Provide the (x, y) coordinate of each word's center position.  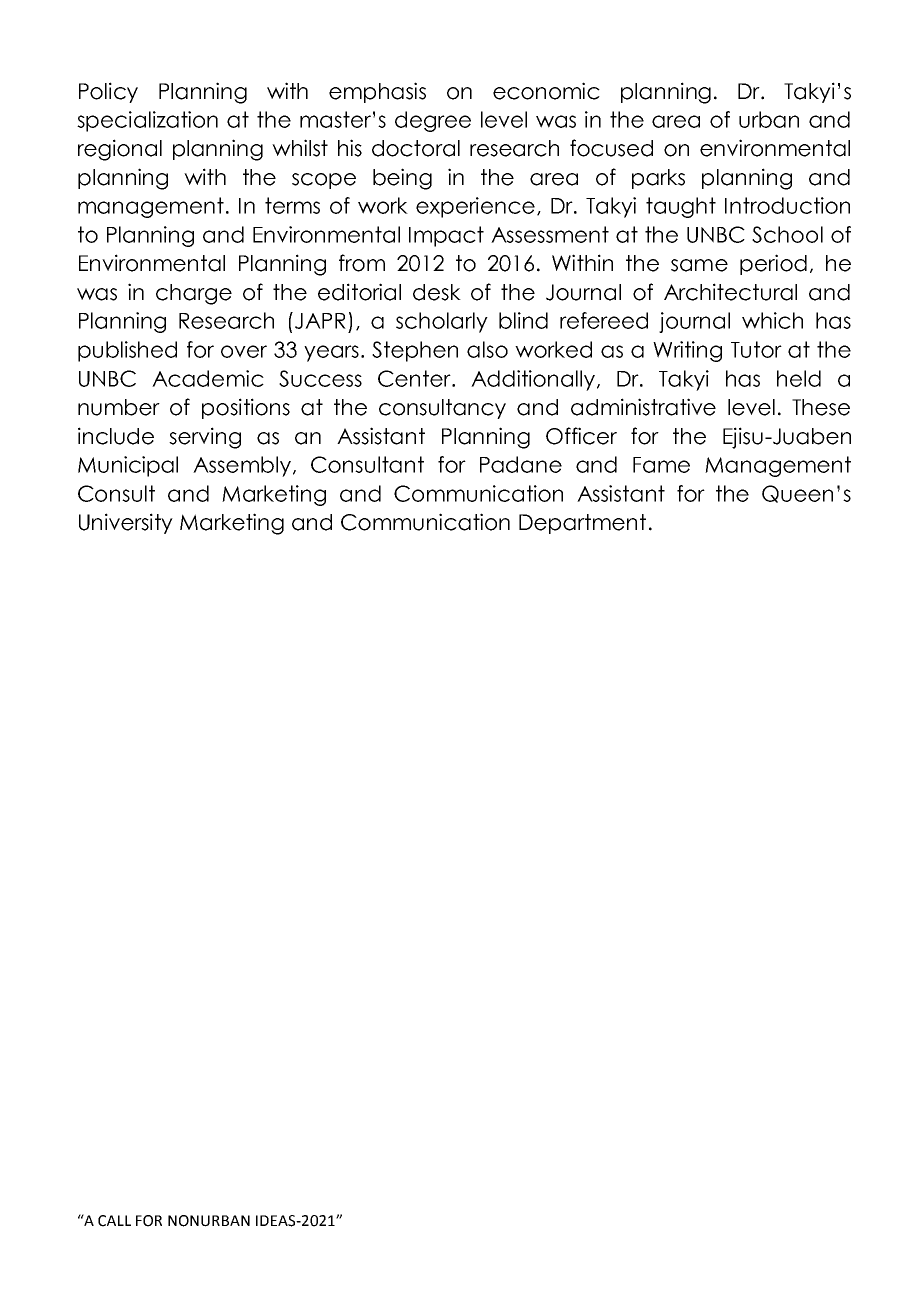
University (126, 523)
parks (658, 179)
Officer (581, 436)
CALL (114, 1221)
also (487, 349)
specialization (147, 121)
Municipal (128, 466)
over (244, 351)
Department (582, 524)
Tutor (756, 349)
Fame (661, 465)
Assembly (243, 466)
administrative (643, 407)
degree (433, 121)
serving (205, 438)
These (821, 407)
